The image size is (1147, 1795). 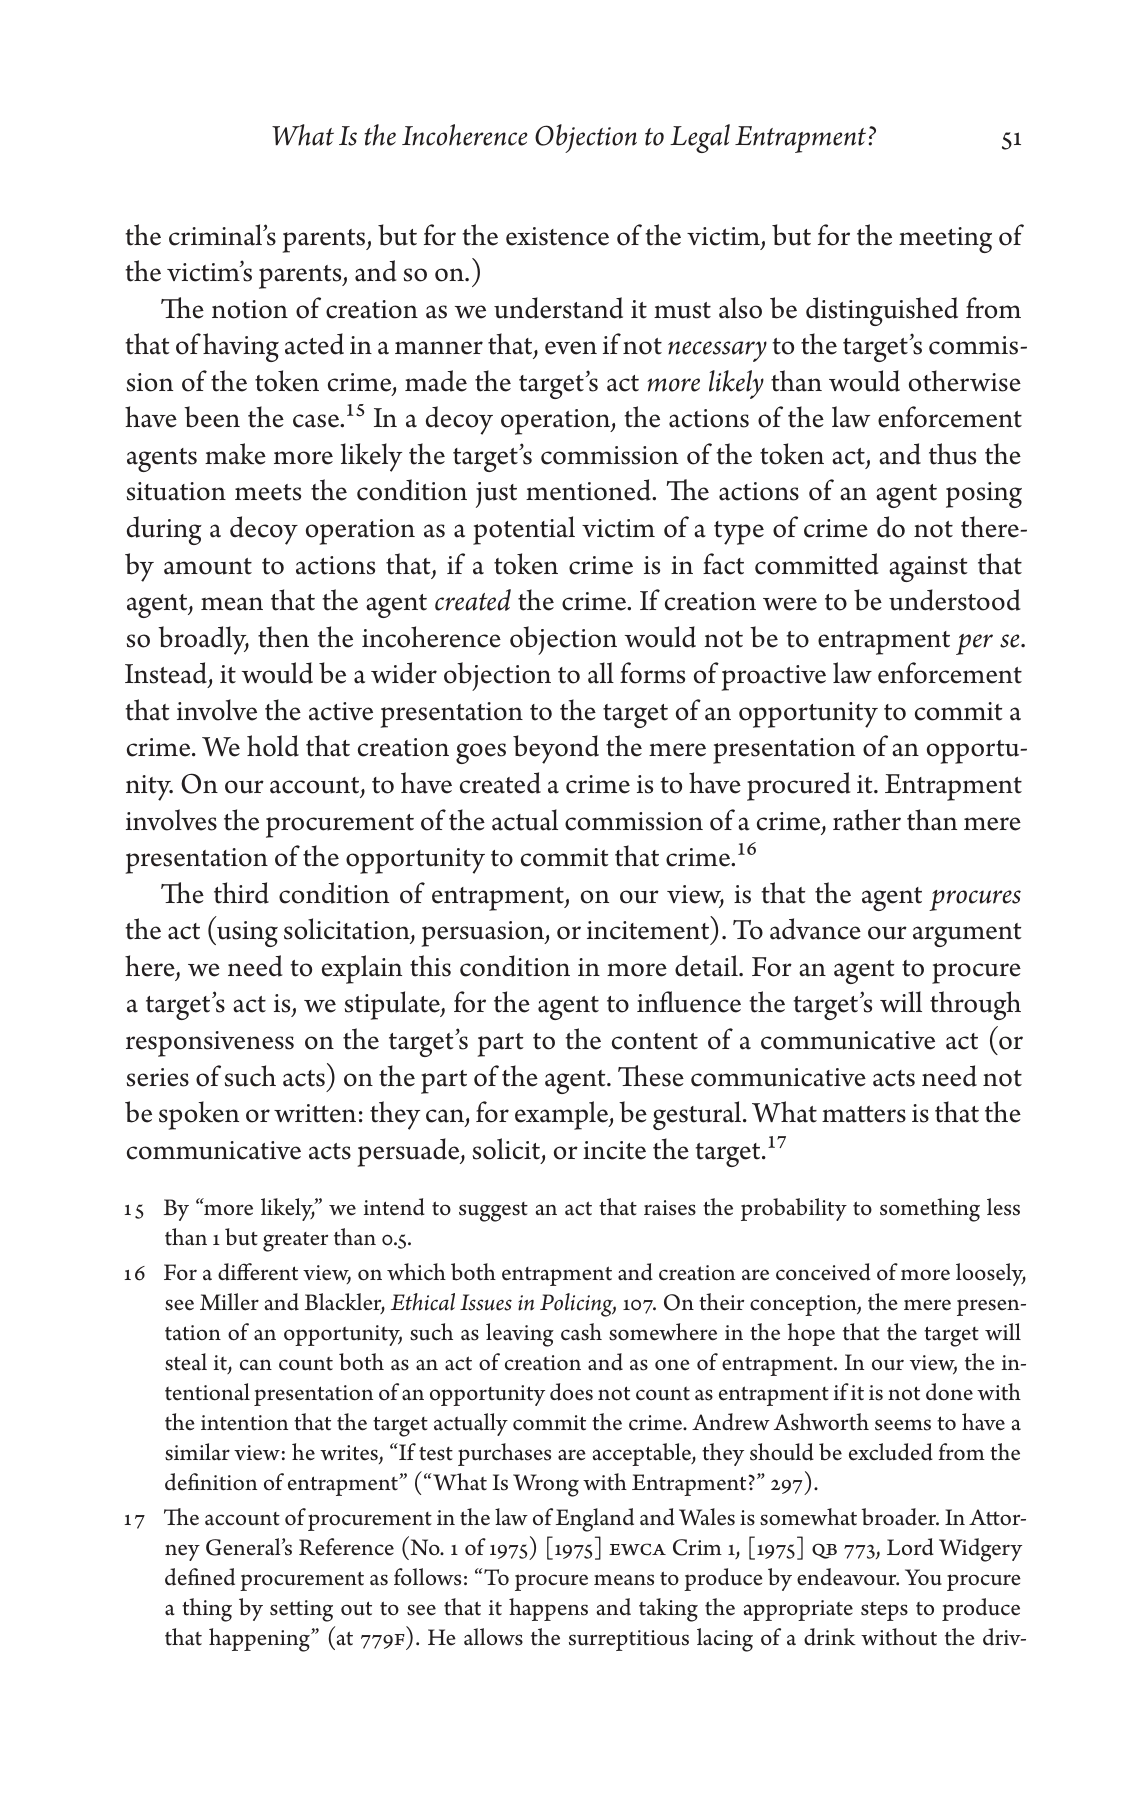 What do you see at coordinates (967, 935) in the screenshot?
I see `argument` at bounding box center [967, 935].
